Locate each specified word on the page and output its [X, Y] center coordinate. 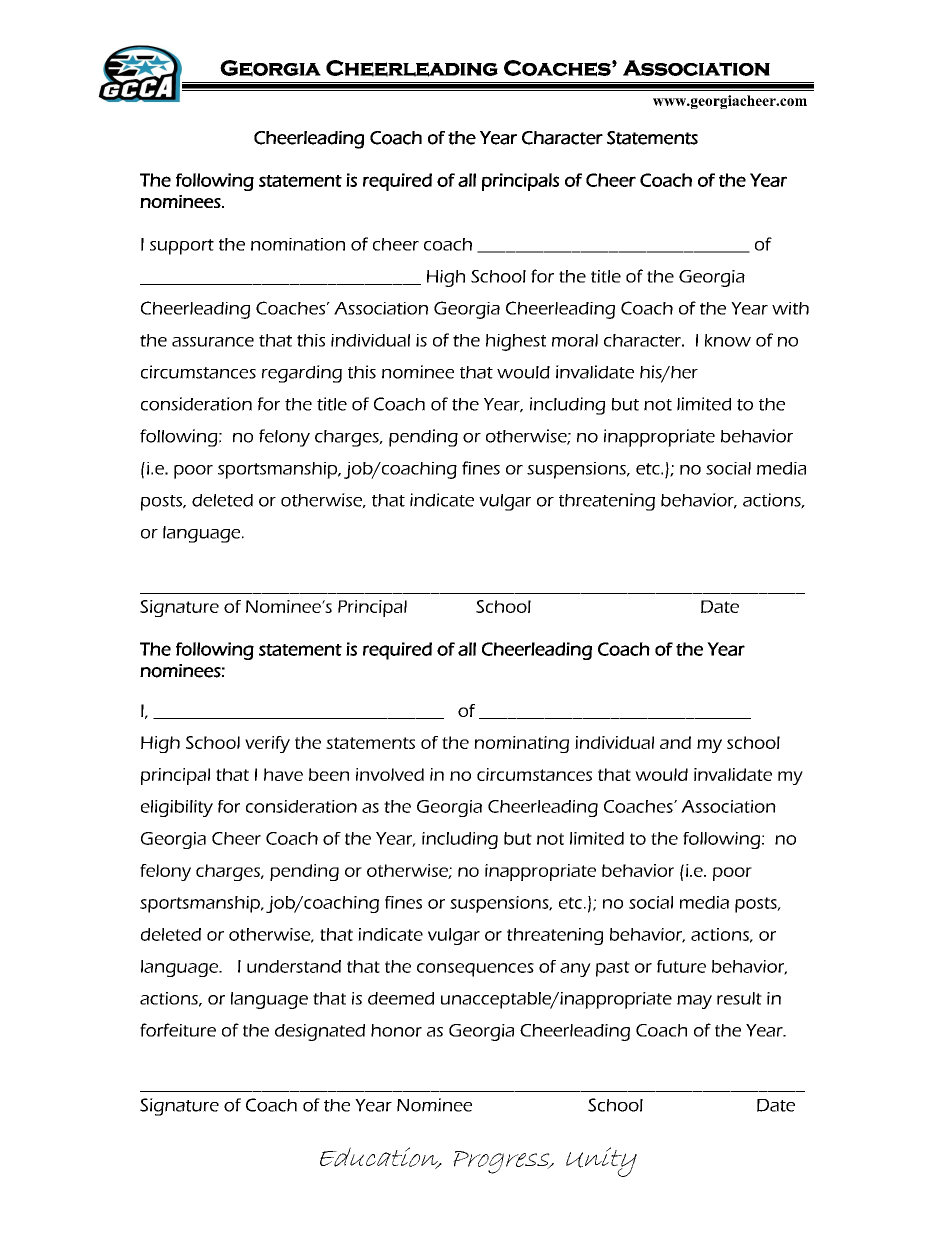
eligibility [177, 808]
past [613, 969]
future [681, 966]
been [329, 774]
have [283, 774]
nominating [521, 744]
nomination [298, 244]
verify [267, 744]
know [728, 340]
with [790, 308]
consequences [475, 970]
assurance [213, 342]
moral [575, 340]
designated [320, 1032]
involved [390, 774]
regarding [302, 374]
